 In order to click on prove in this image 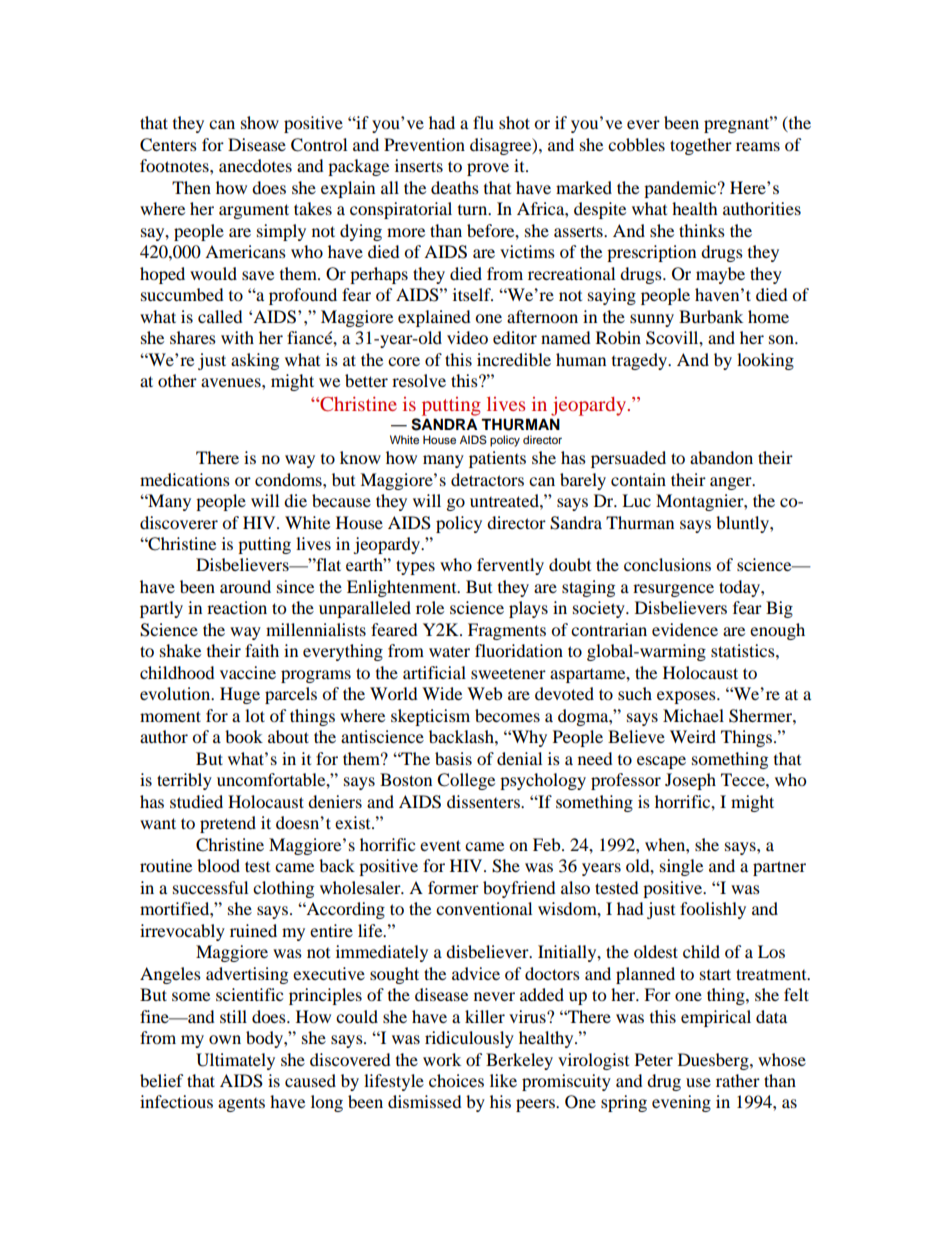, I will do `click(488, 169)`.
